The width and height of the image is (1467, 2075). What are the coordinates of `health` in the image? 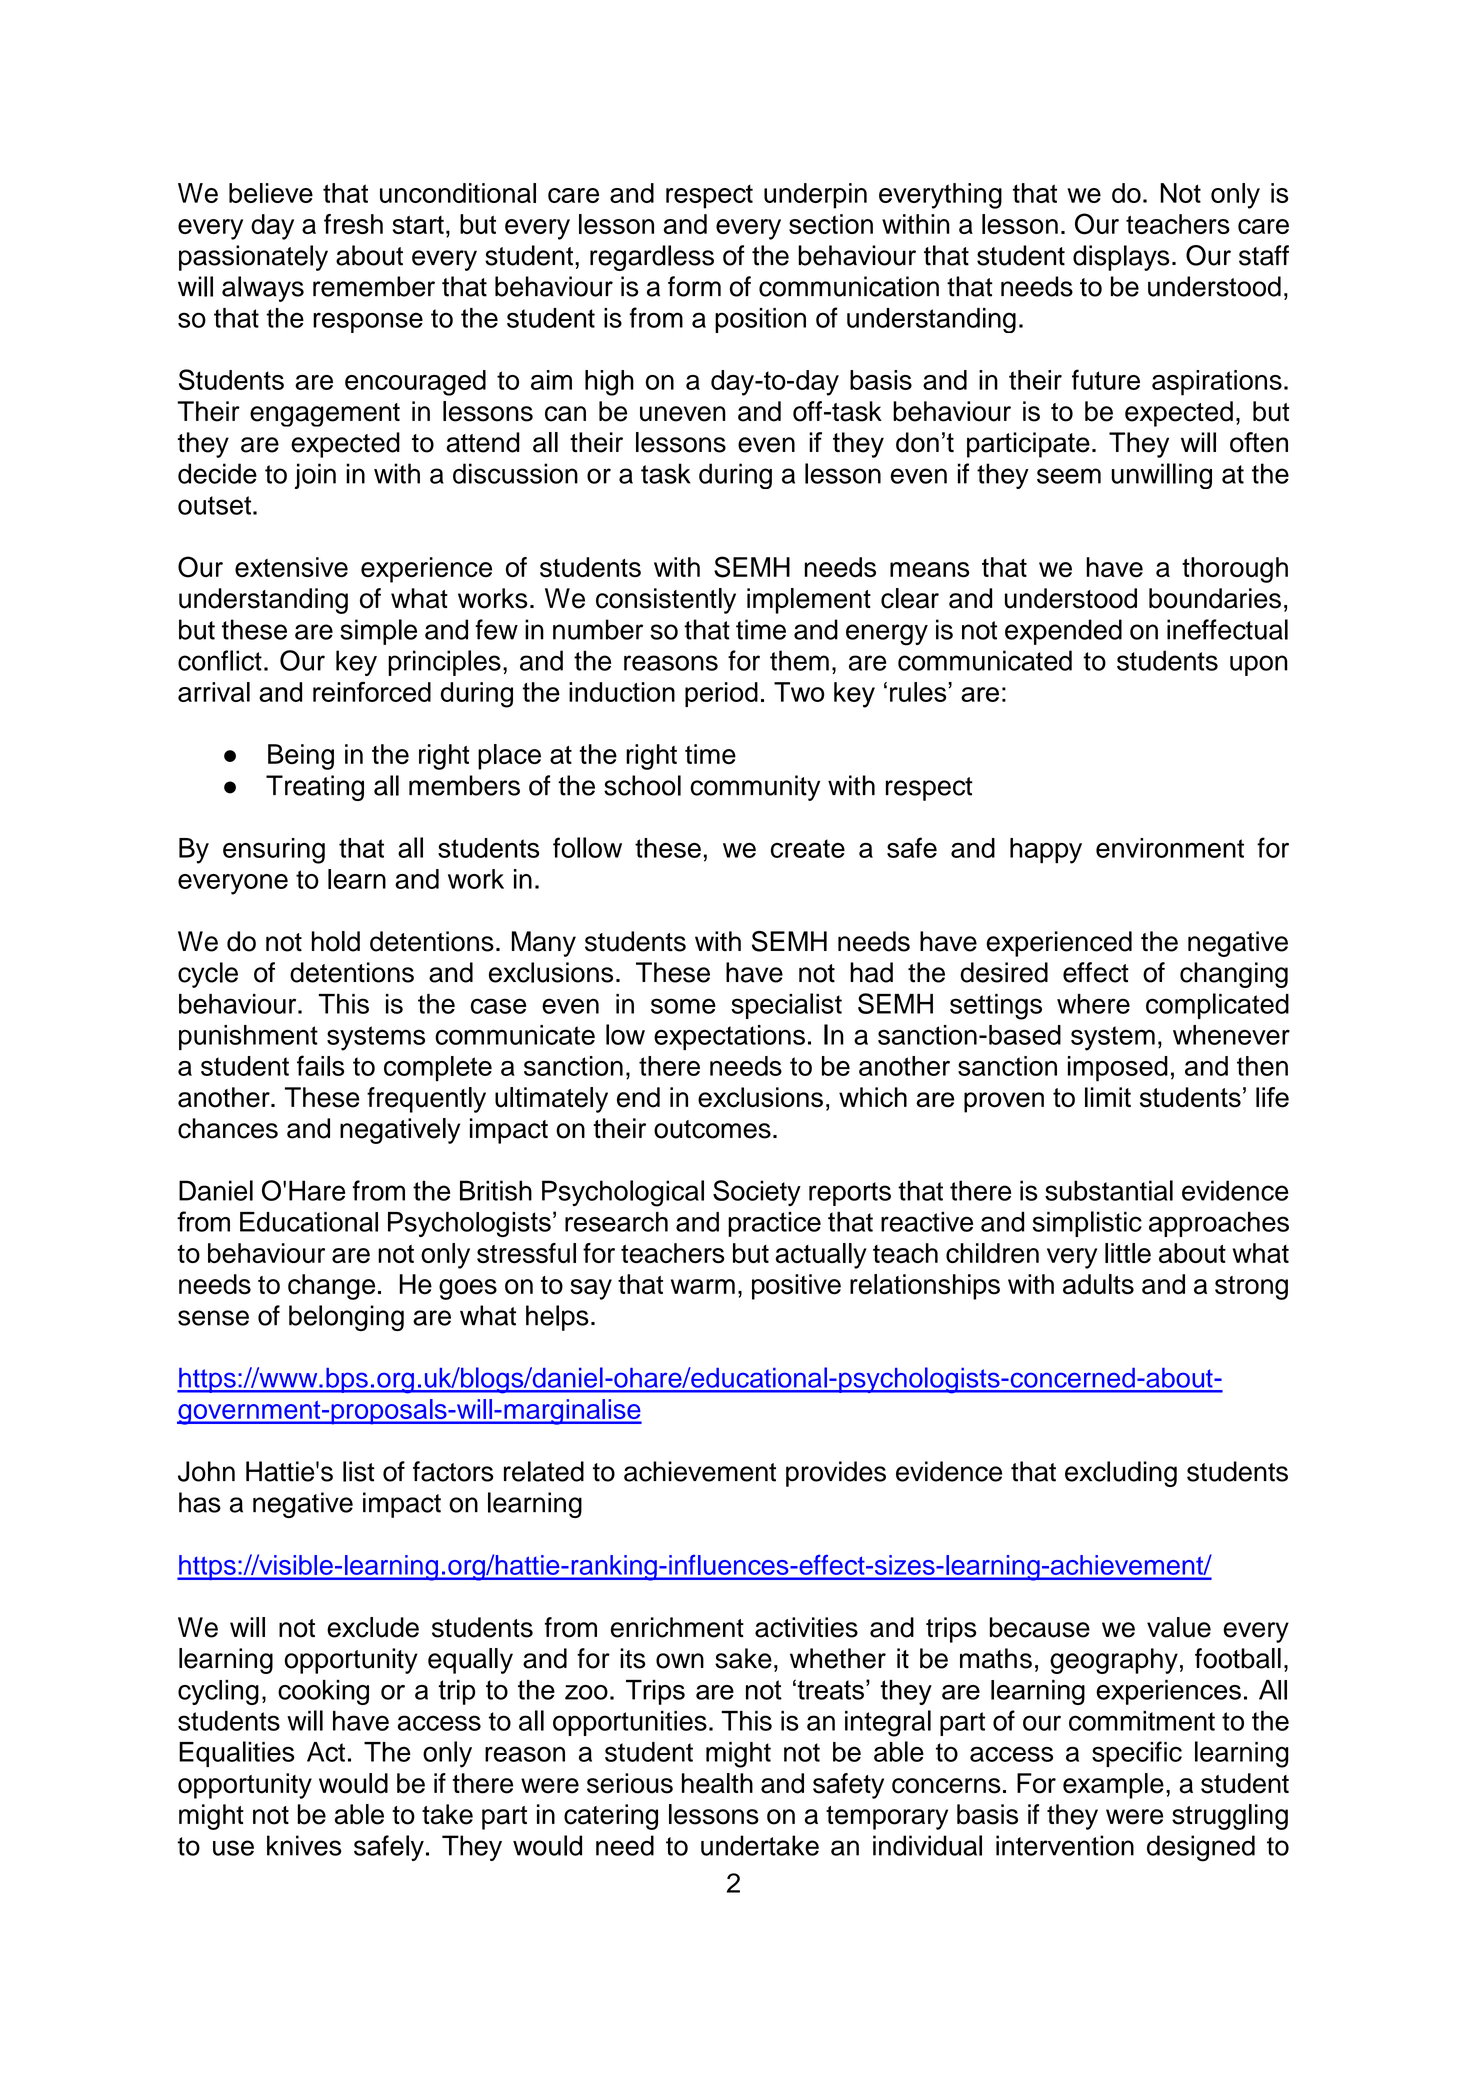 It's located at (717, 1783).
